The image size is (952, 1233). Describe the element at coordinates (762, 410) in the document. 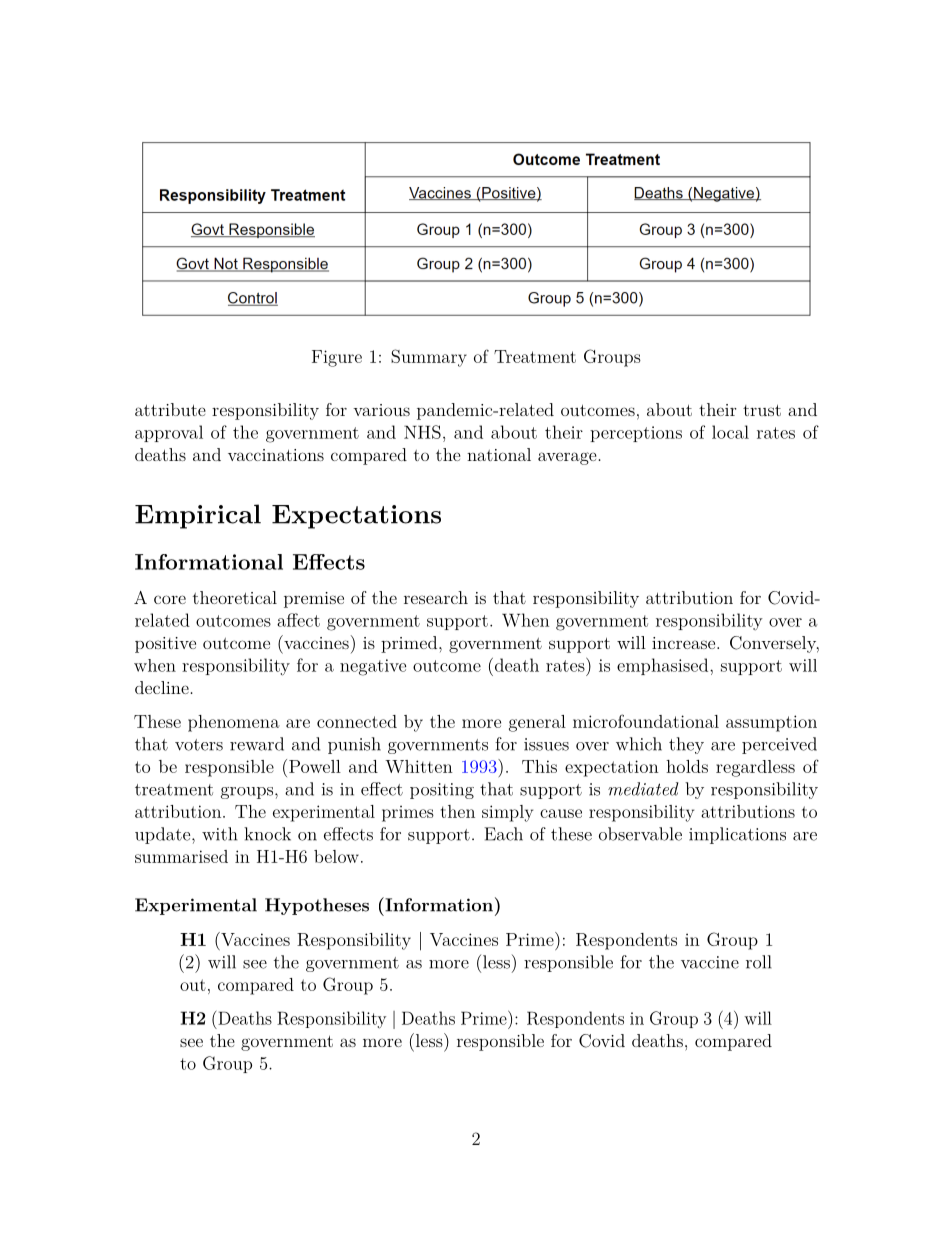

I see `trust` at that location.
